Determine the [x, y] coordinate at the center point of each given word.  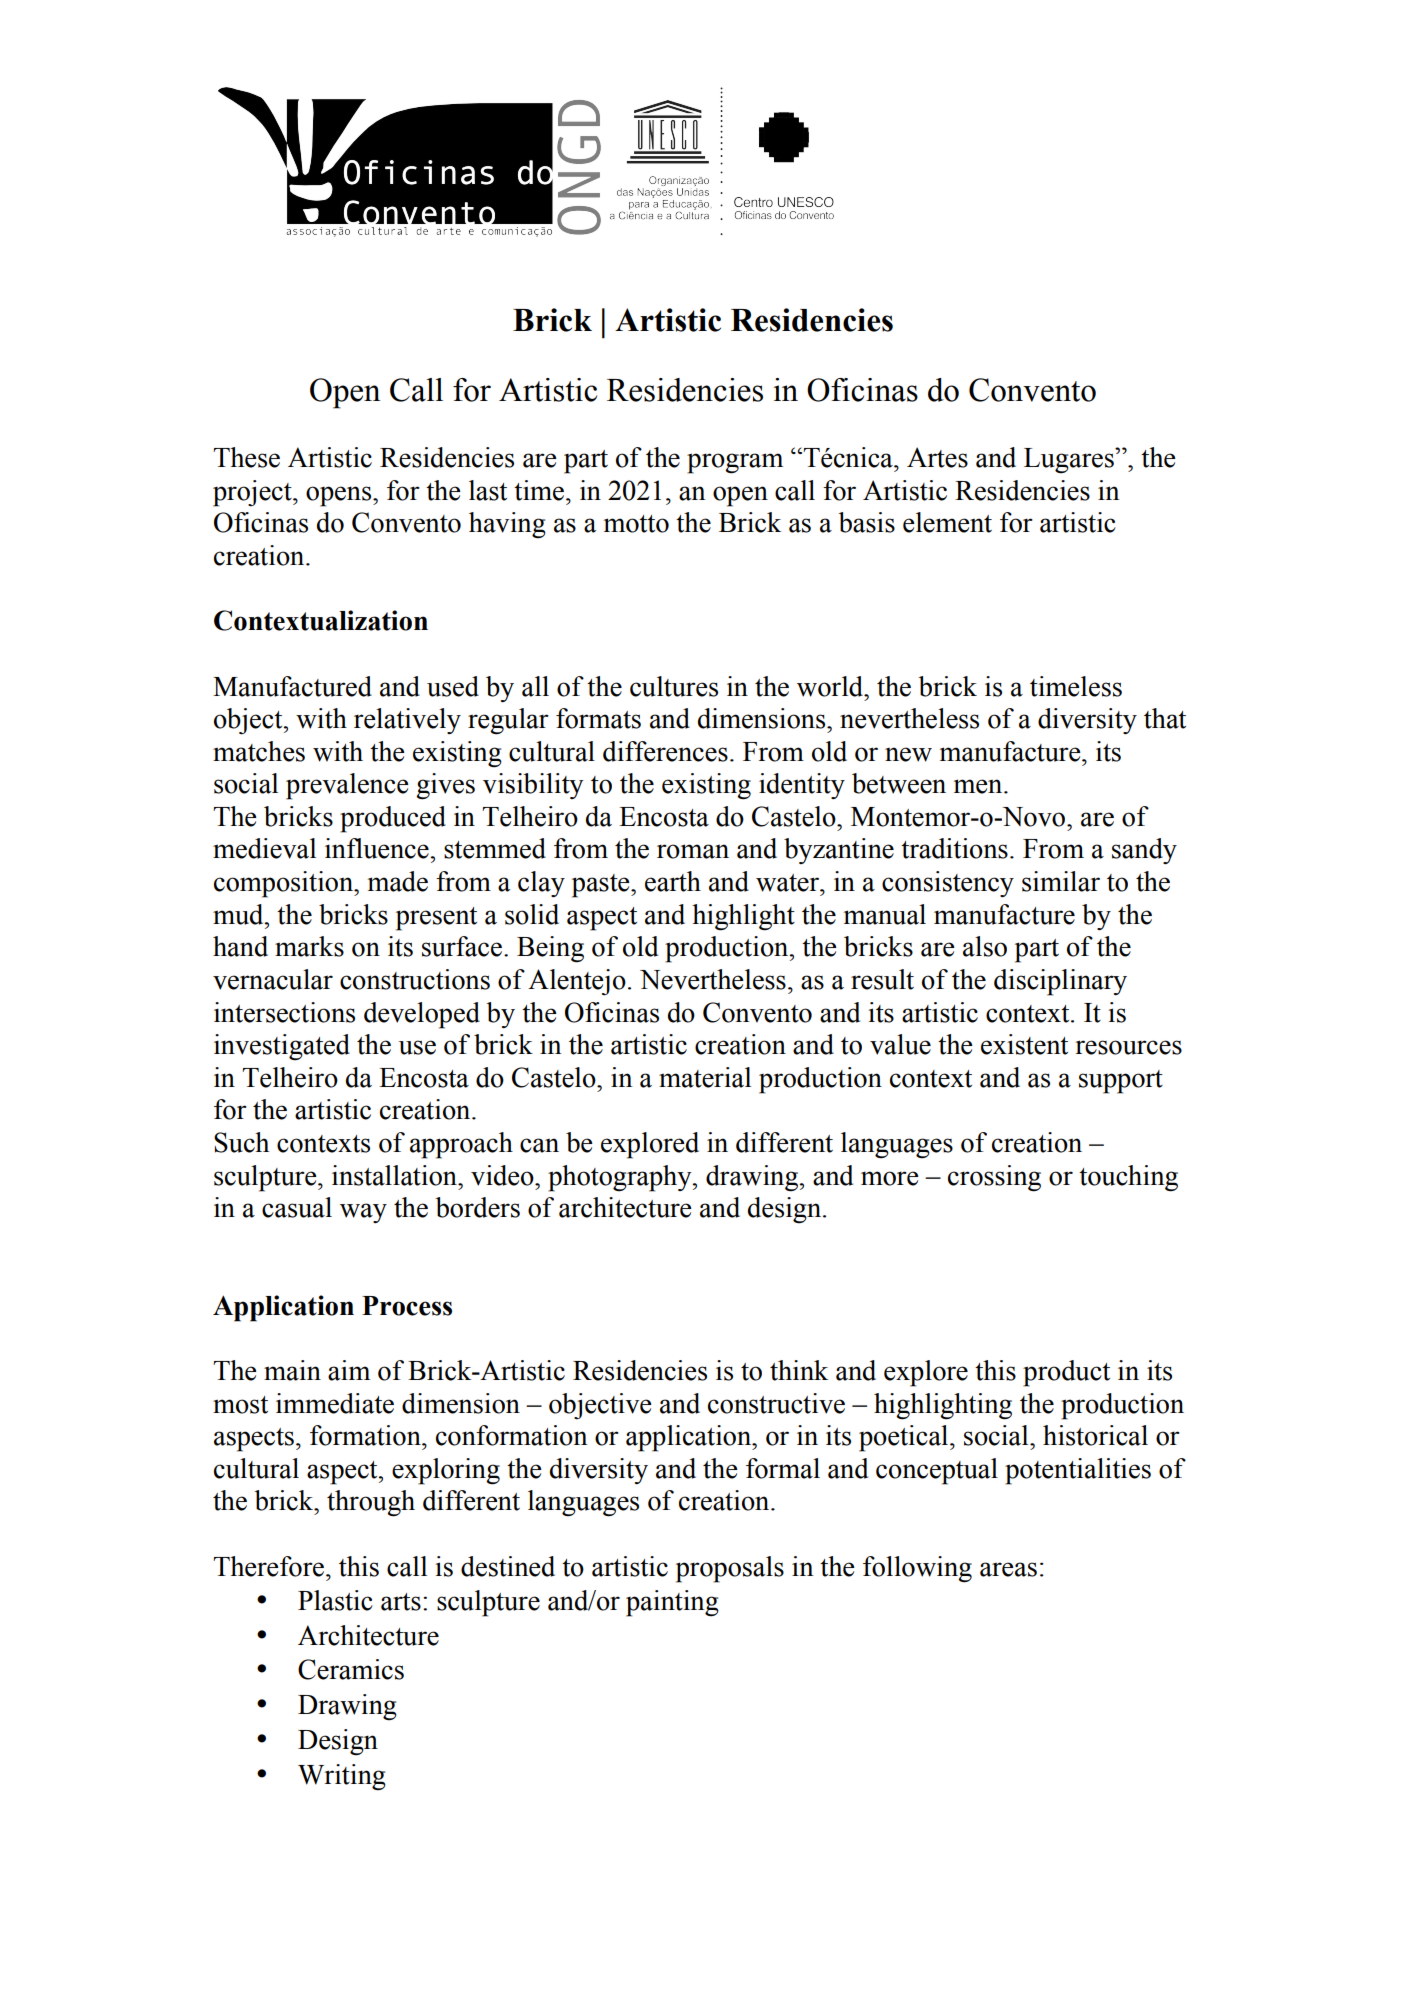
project [253, 493]
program [735, 463]
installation [395, 1175]
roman [693, 851]
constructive [776, 1403]
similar [1061, 881]
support [1121, 1082]
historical [1095, 1435]
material [705, 1077]
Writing [342, 1777]
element [947, 522]
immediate [335, 1403]
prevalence [347, 786]
